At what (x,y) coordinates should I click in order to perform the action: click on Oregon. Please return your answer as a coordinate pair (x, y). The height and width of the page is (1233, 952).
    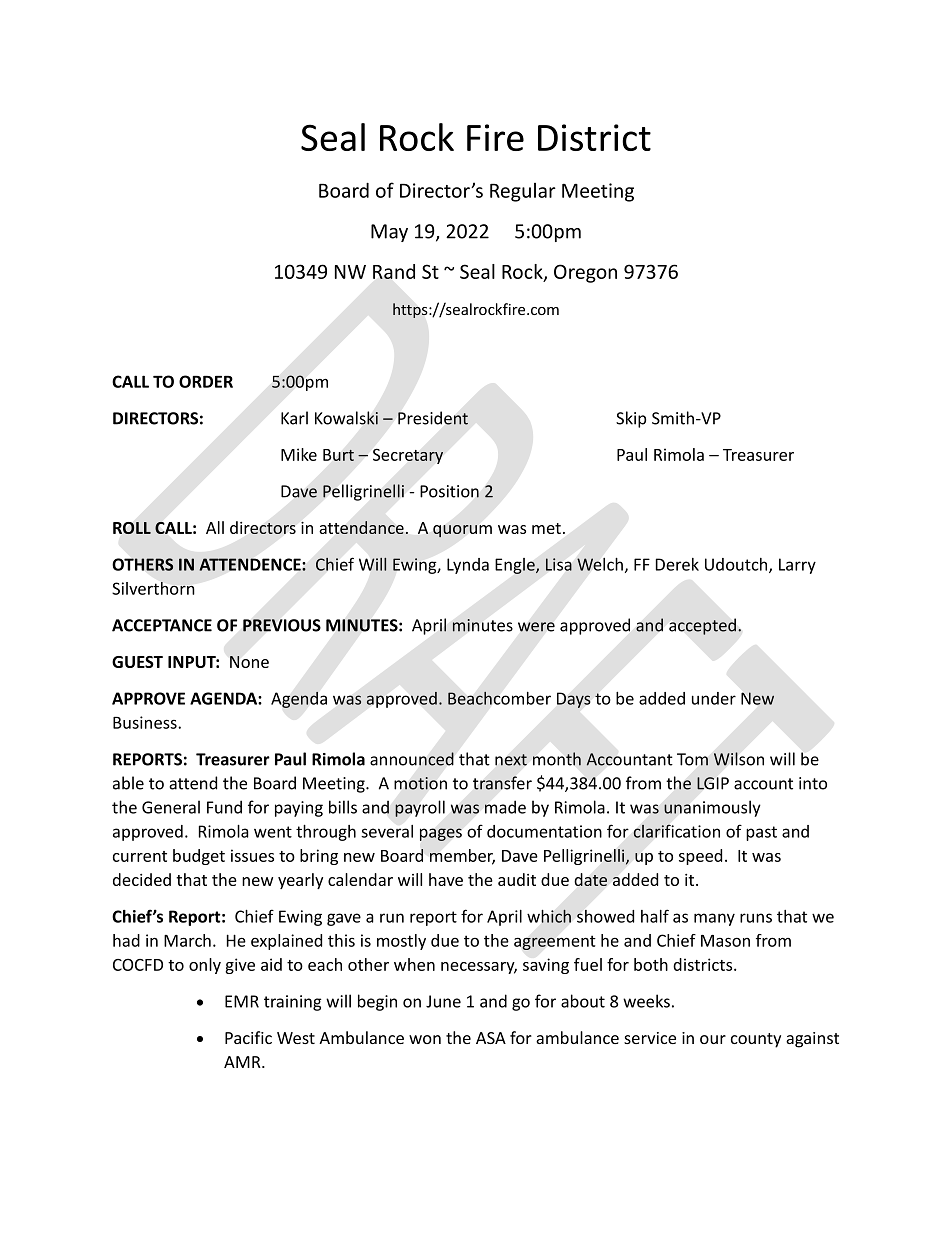
    Looking at the image, I should click on (585, 273).
